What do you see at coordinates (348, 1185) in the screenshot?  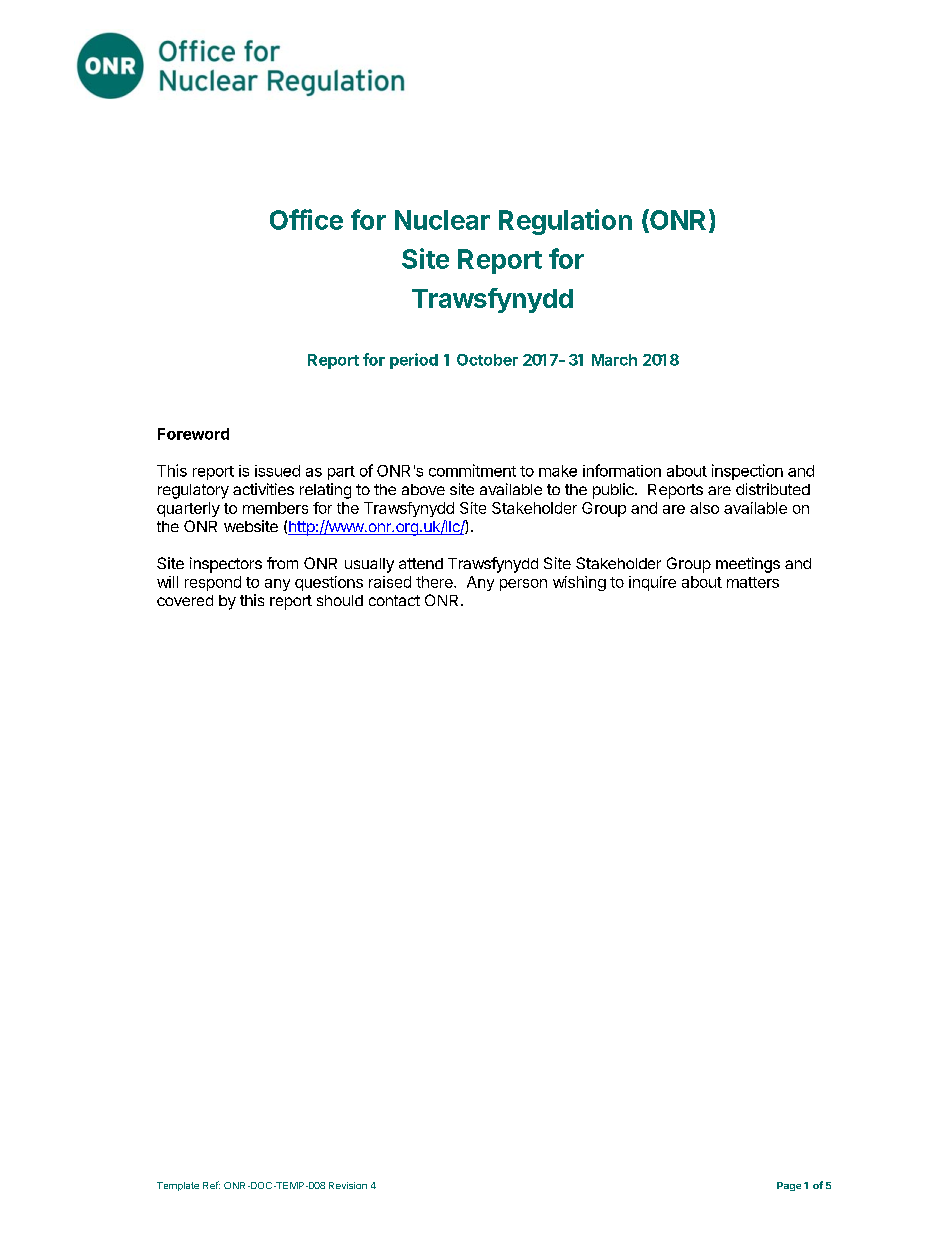 I see `Revision` at bounding box center [348, 1185].
